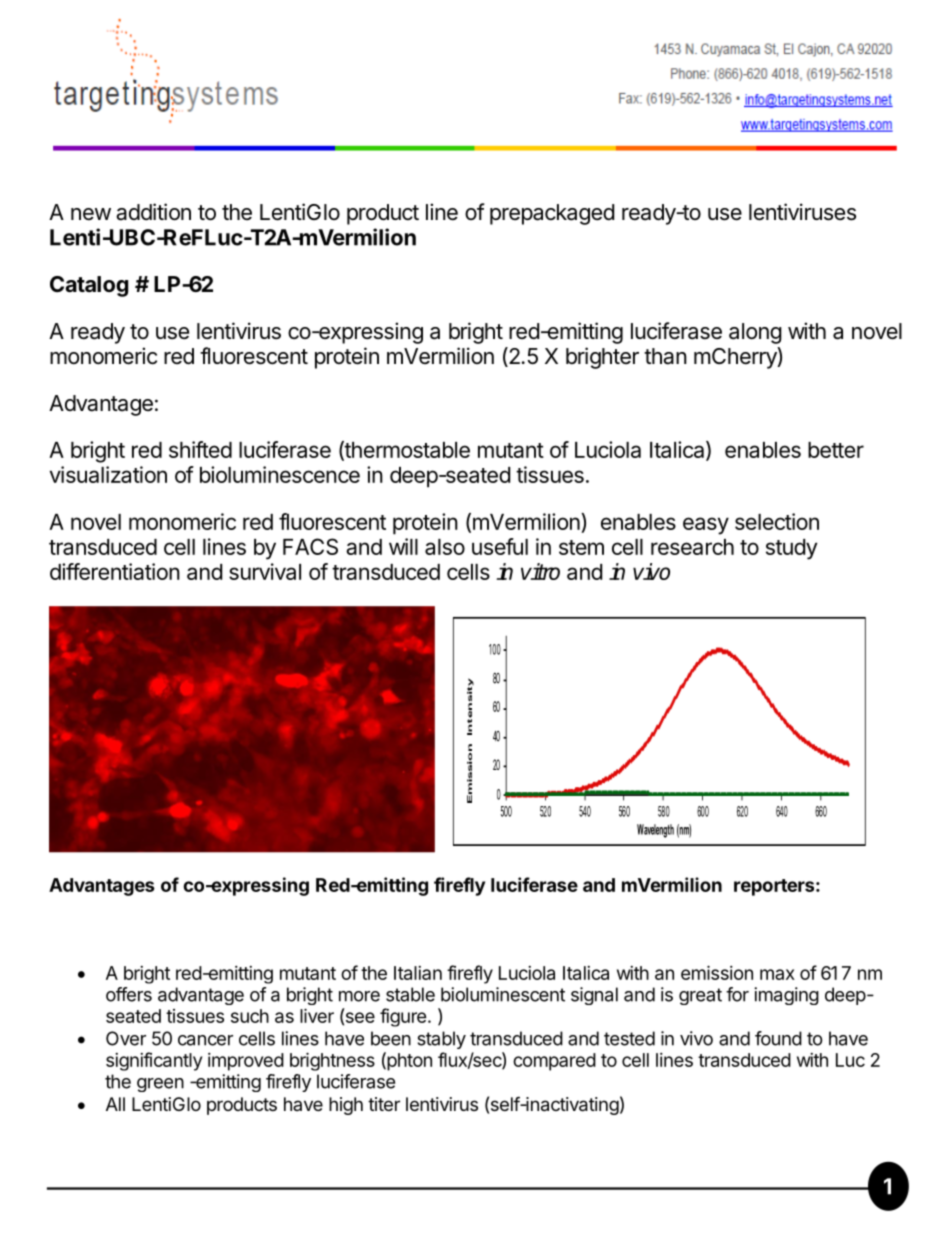 Image resolution: width=952 pixels, height=1233 pixels. I want to click on offers, so click(129, 994).
